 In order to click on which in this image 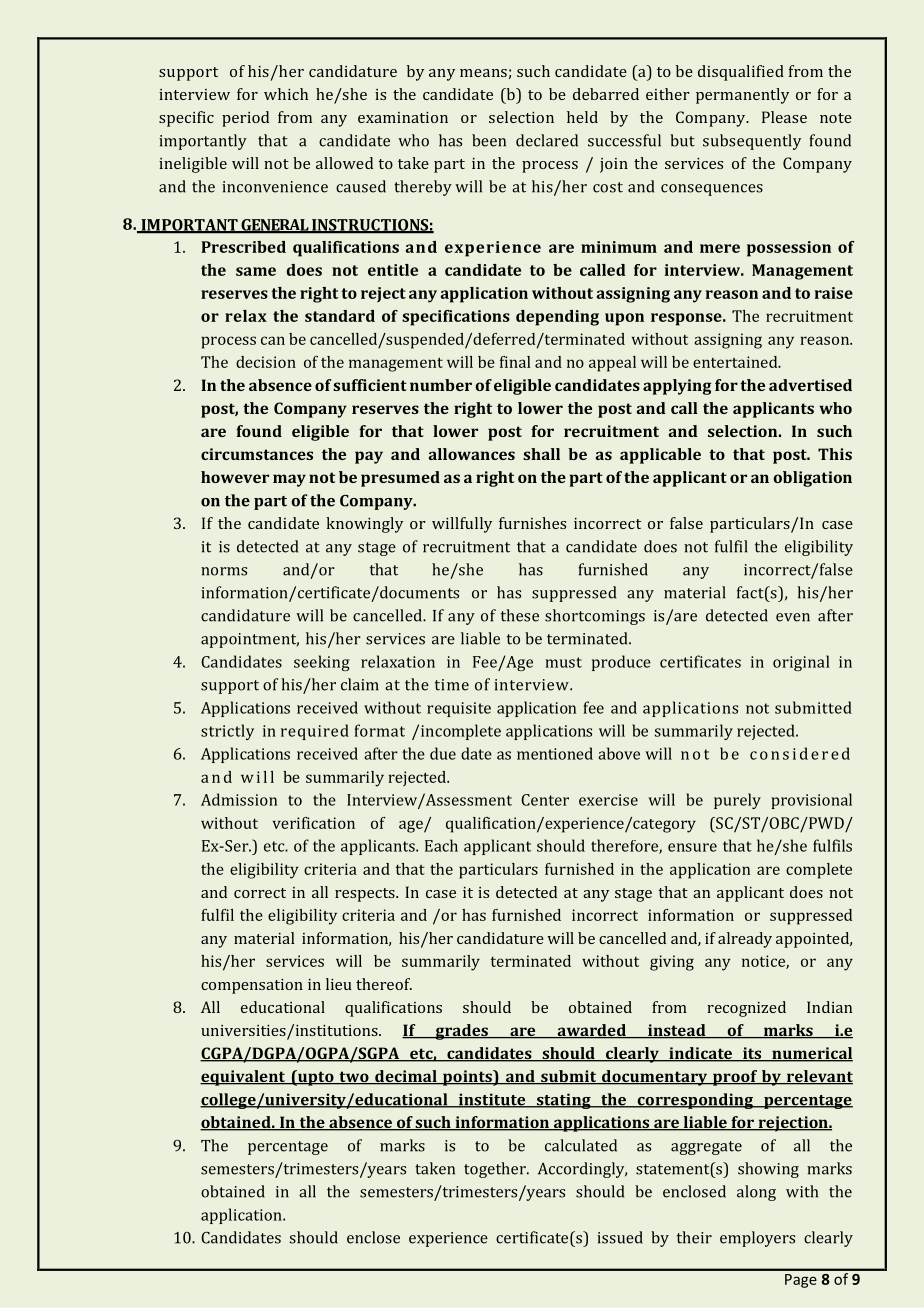, I will do `click(286, 94)`.
